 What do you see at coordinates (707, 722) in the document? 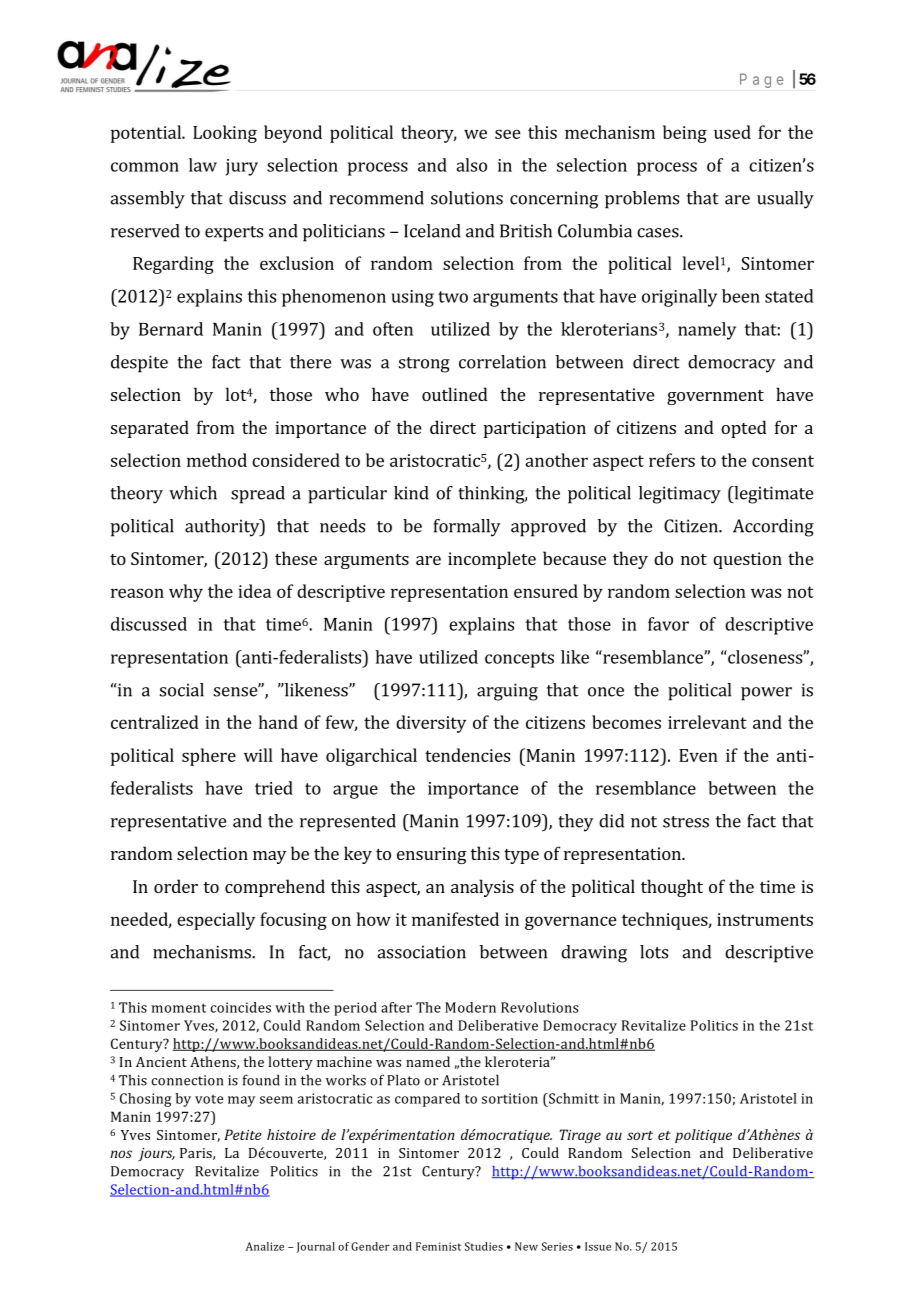
I see `irrelevant` at bounding box center [707, 722].
